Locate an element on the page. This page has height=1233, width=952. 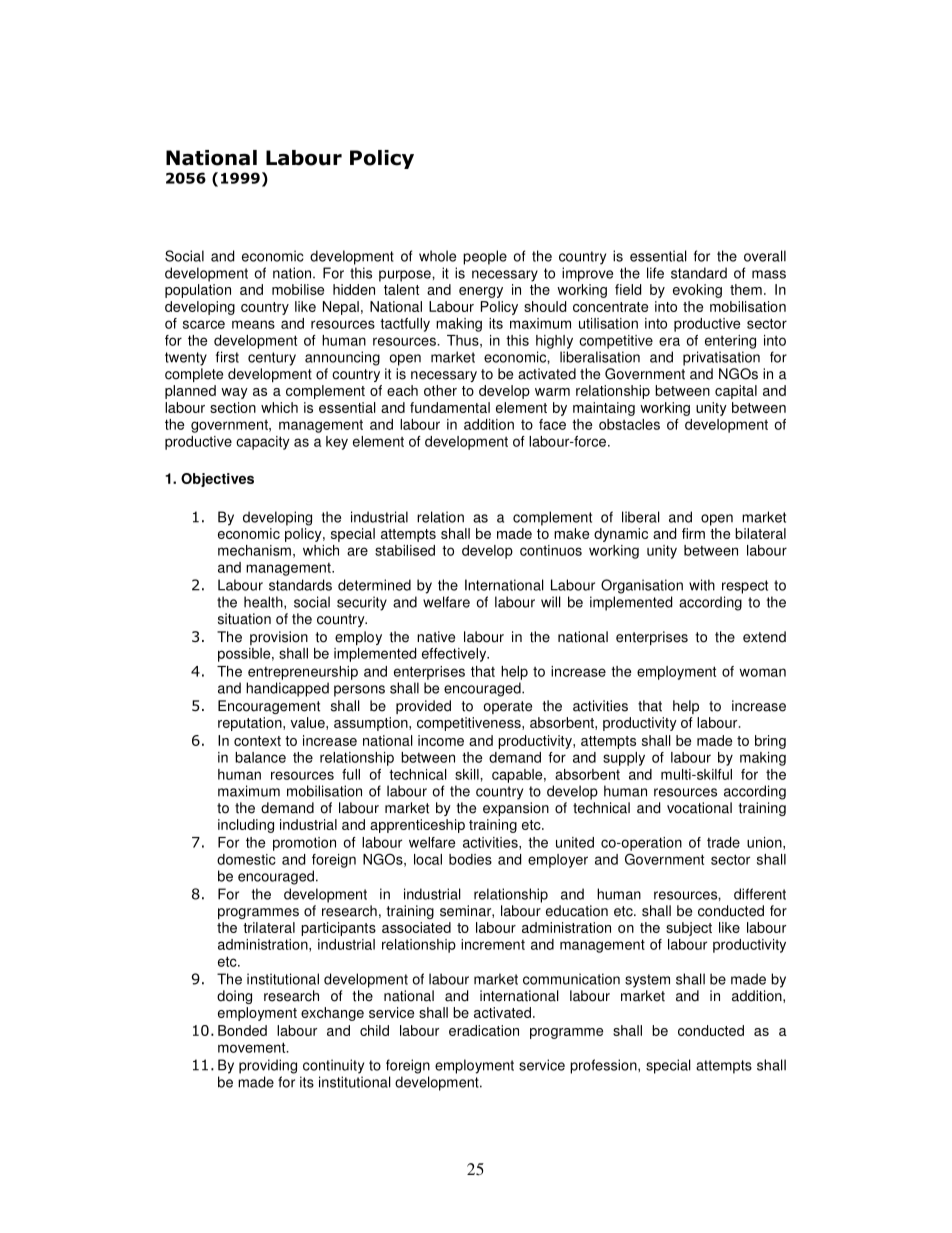
mobilise is located at coordinates (298, 289).
